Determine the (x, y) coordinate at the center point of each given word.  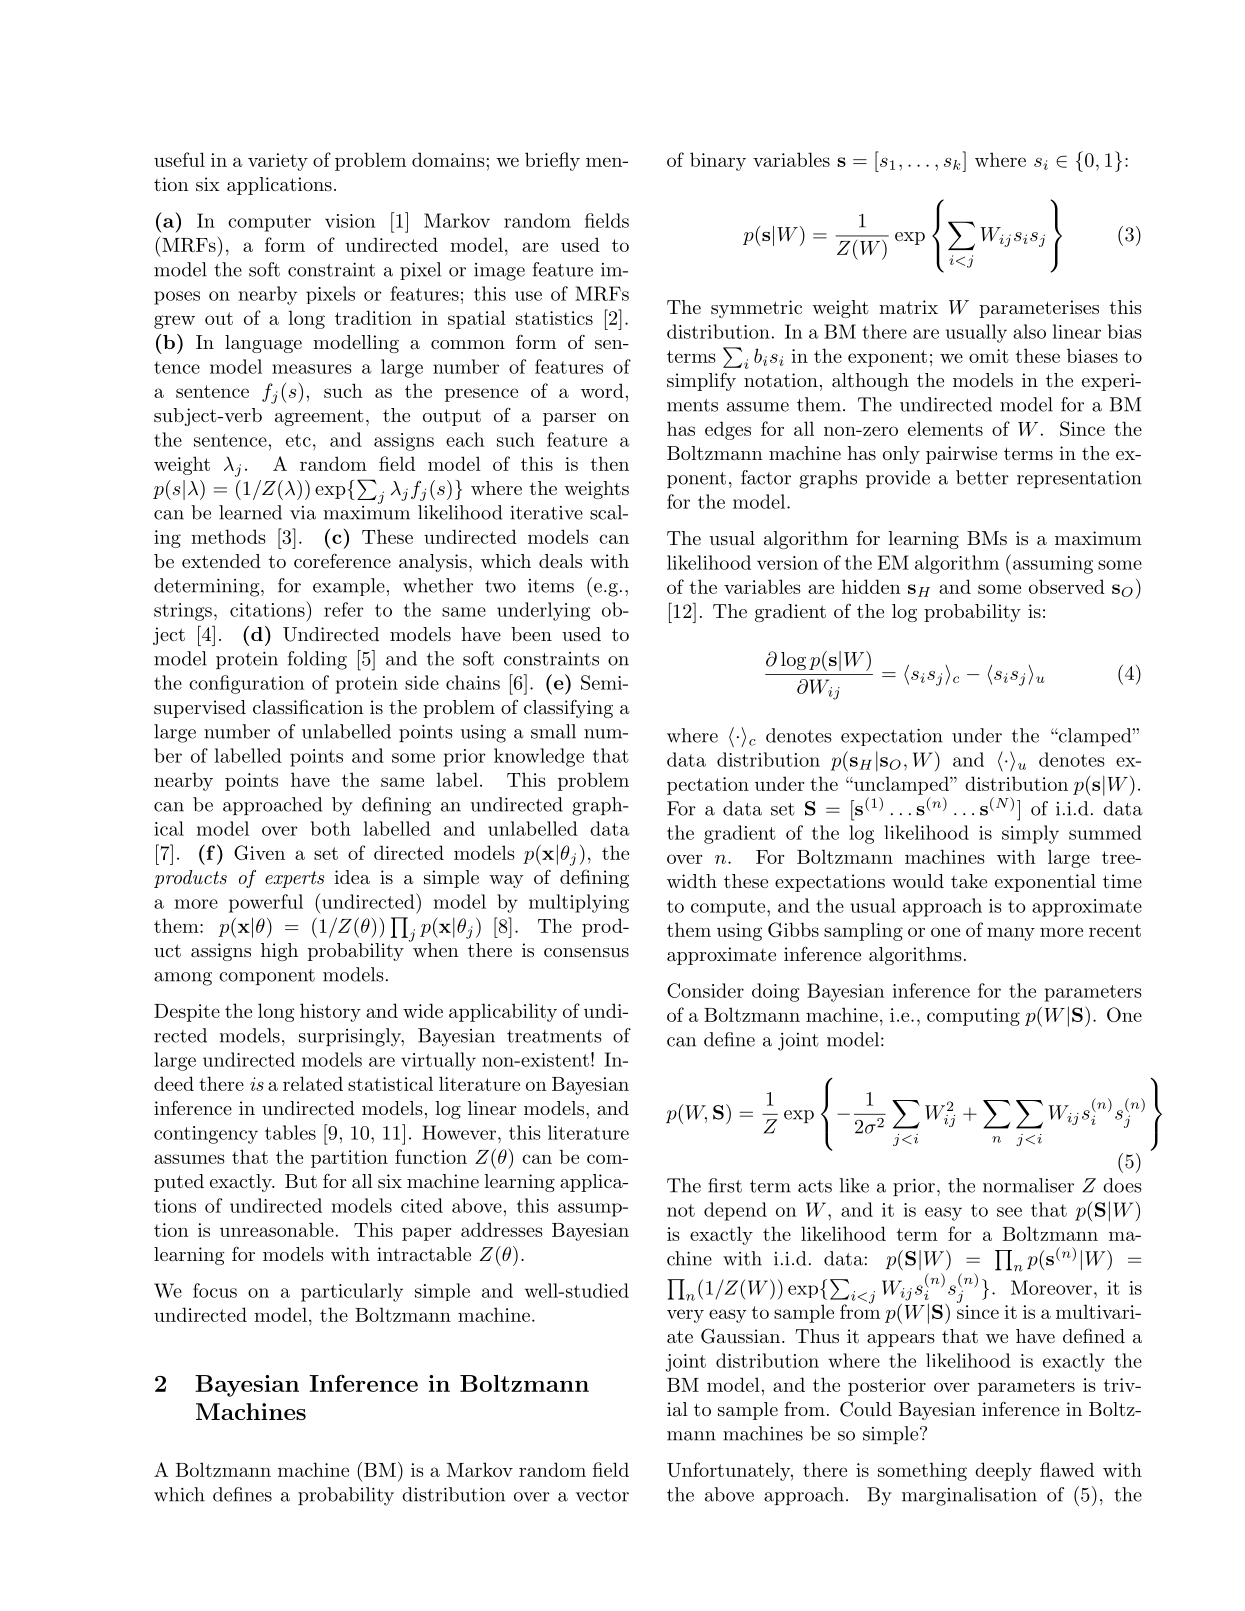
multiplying (579, 903)
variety (278, 162)
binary (718, 161)
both (331, 828)
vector (602, 1495)
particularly (352, 1292)
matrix (908, 307)
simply (1030, 834)
